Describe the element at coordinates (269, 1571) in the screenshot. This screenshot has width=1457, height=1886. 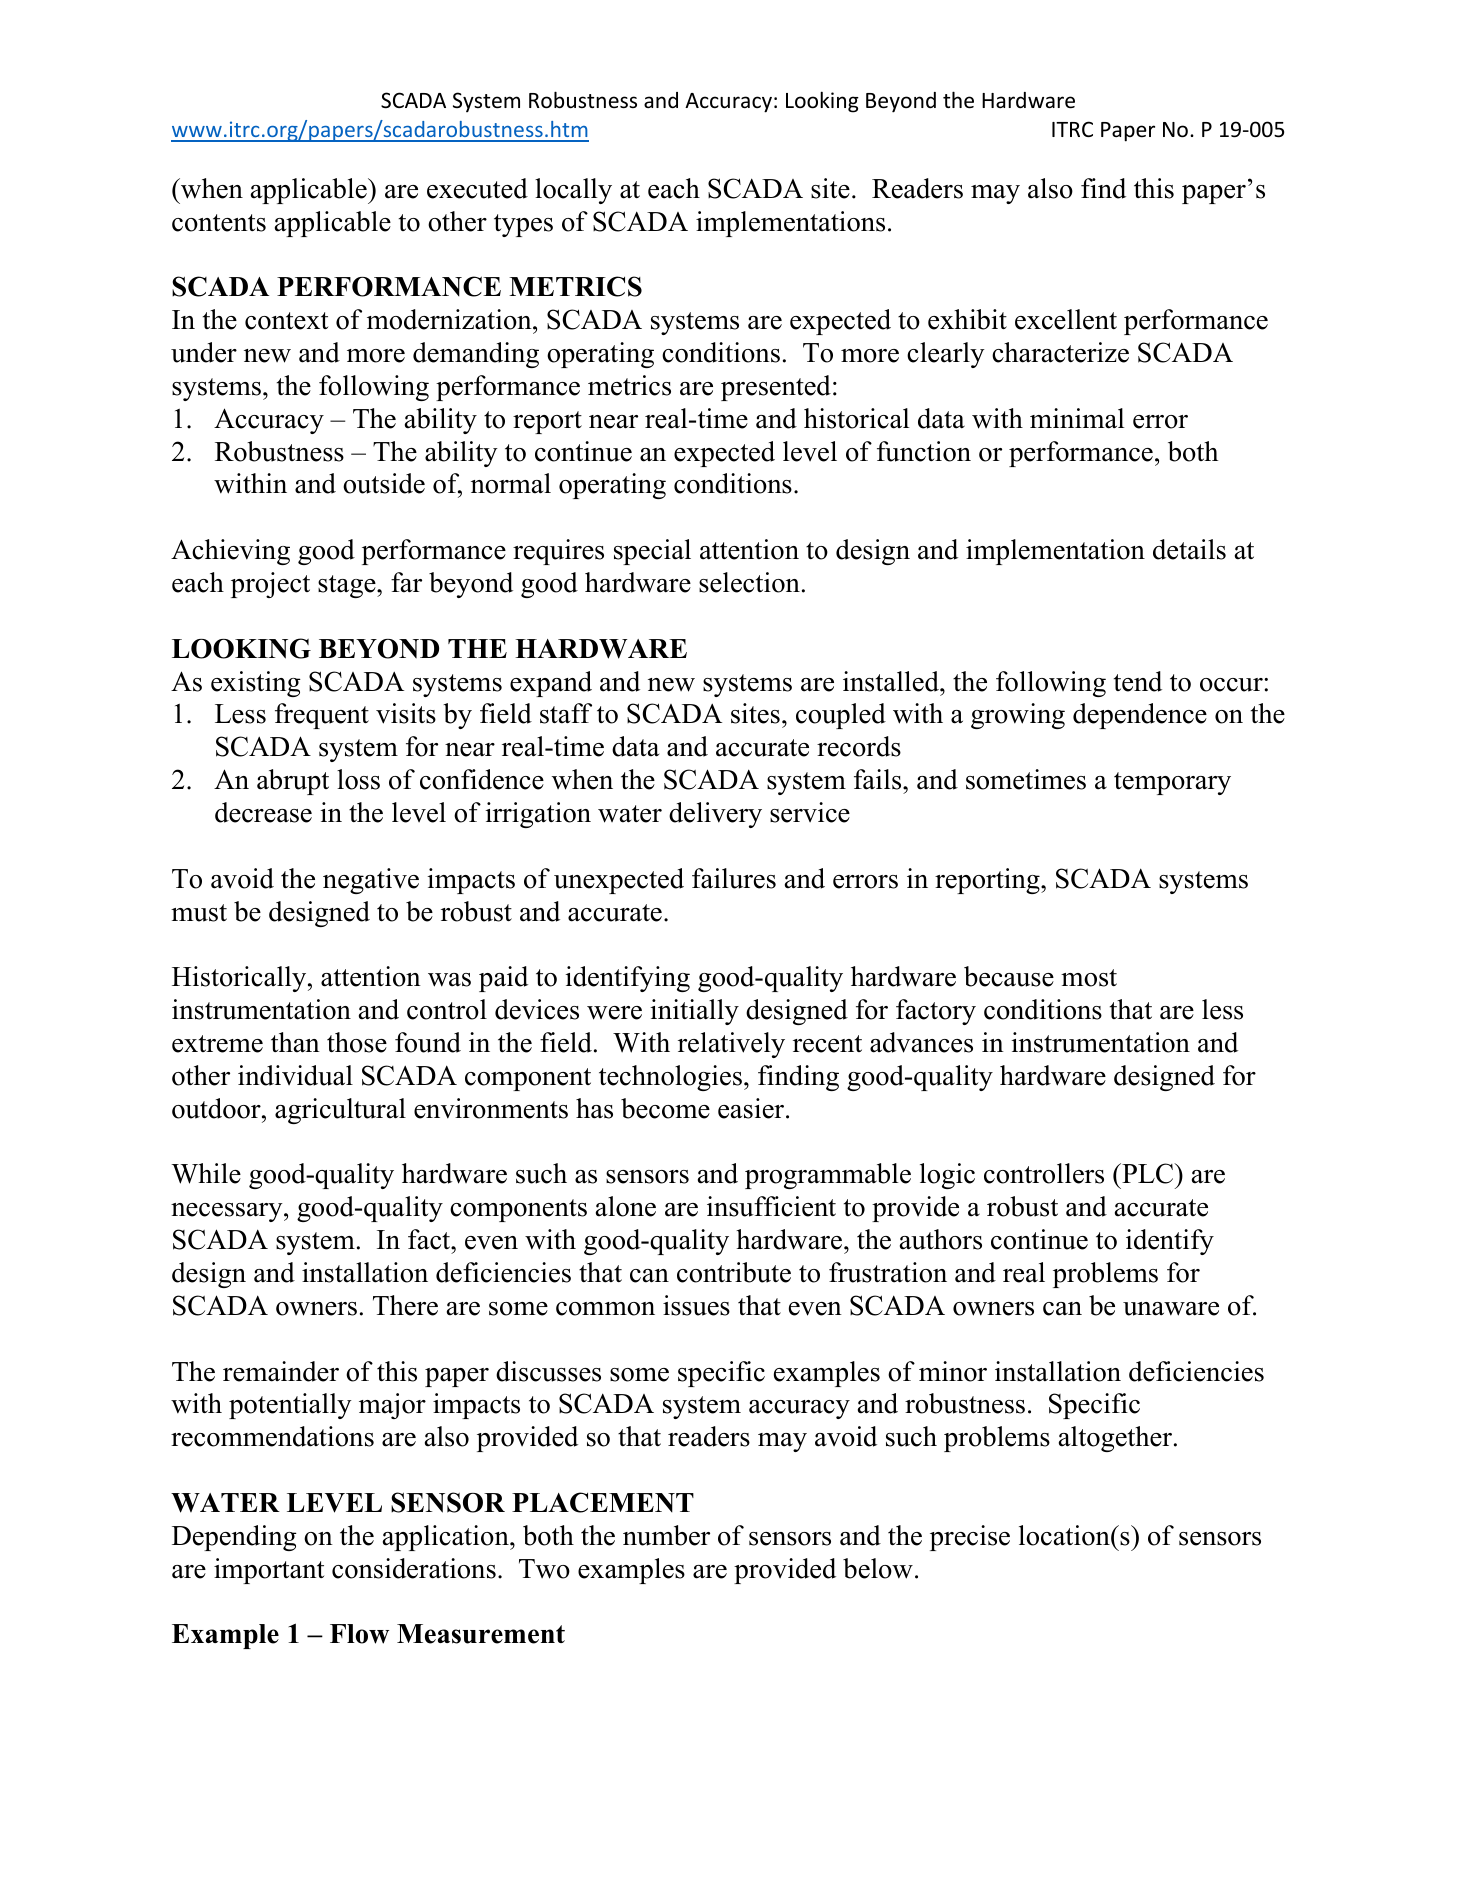
I see `important` at that location.
